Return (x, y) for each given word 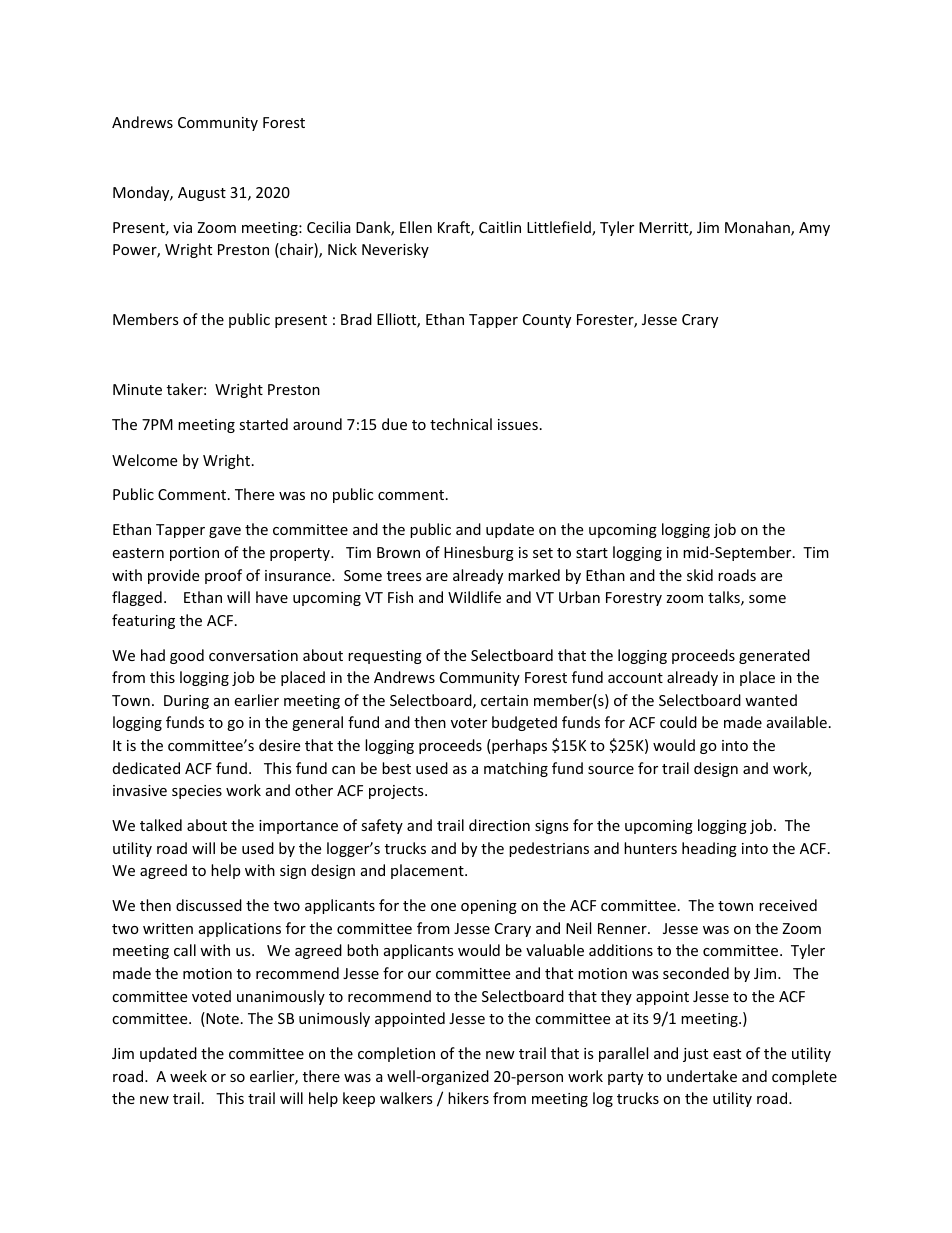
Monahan (758, 228)
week (188, 1076)
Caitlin (500, 227)
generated (774, 656)
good (187, 656)
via (182, 227)
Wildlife (474, 597)
